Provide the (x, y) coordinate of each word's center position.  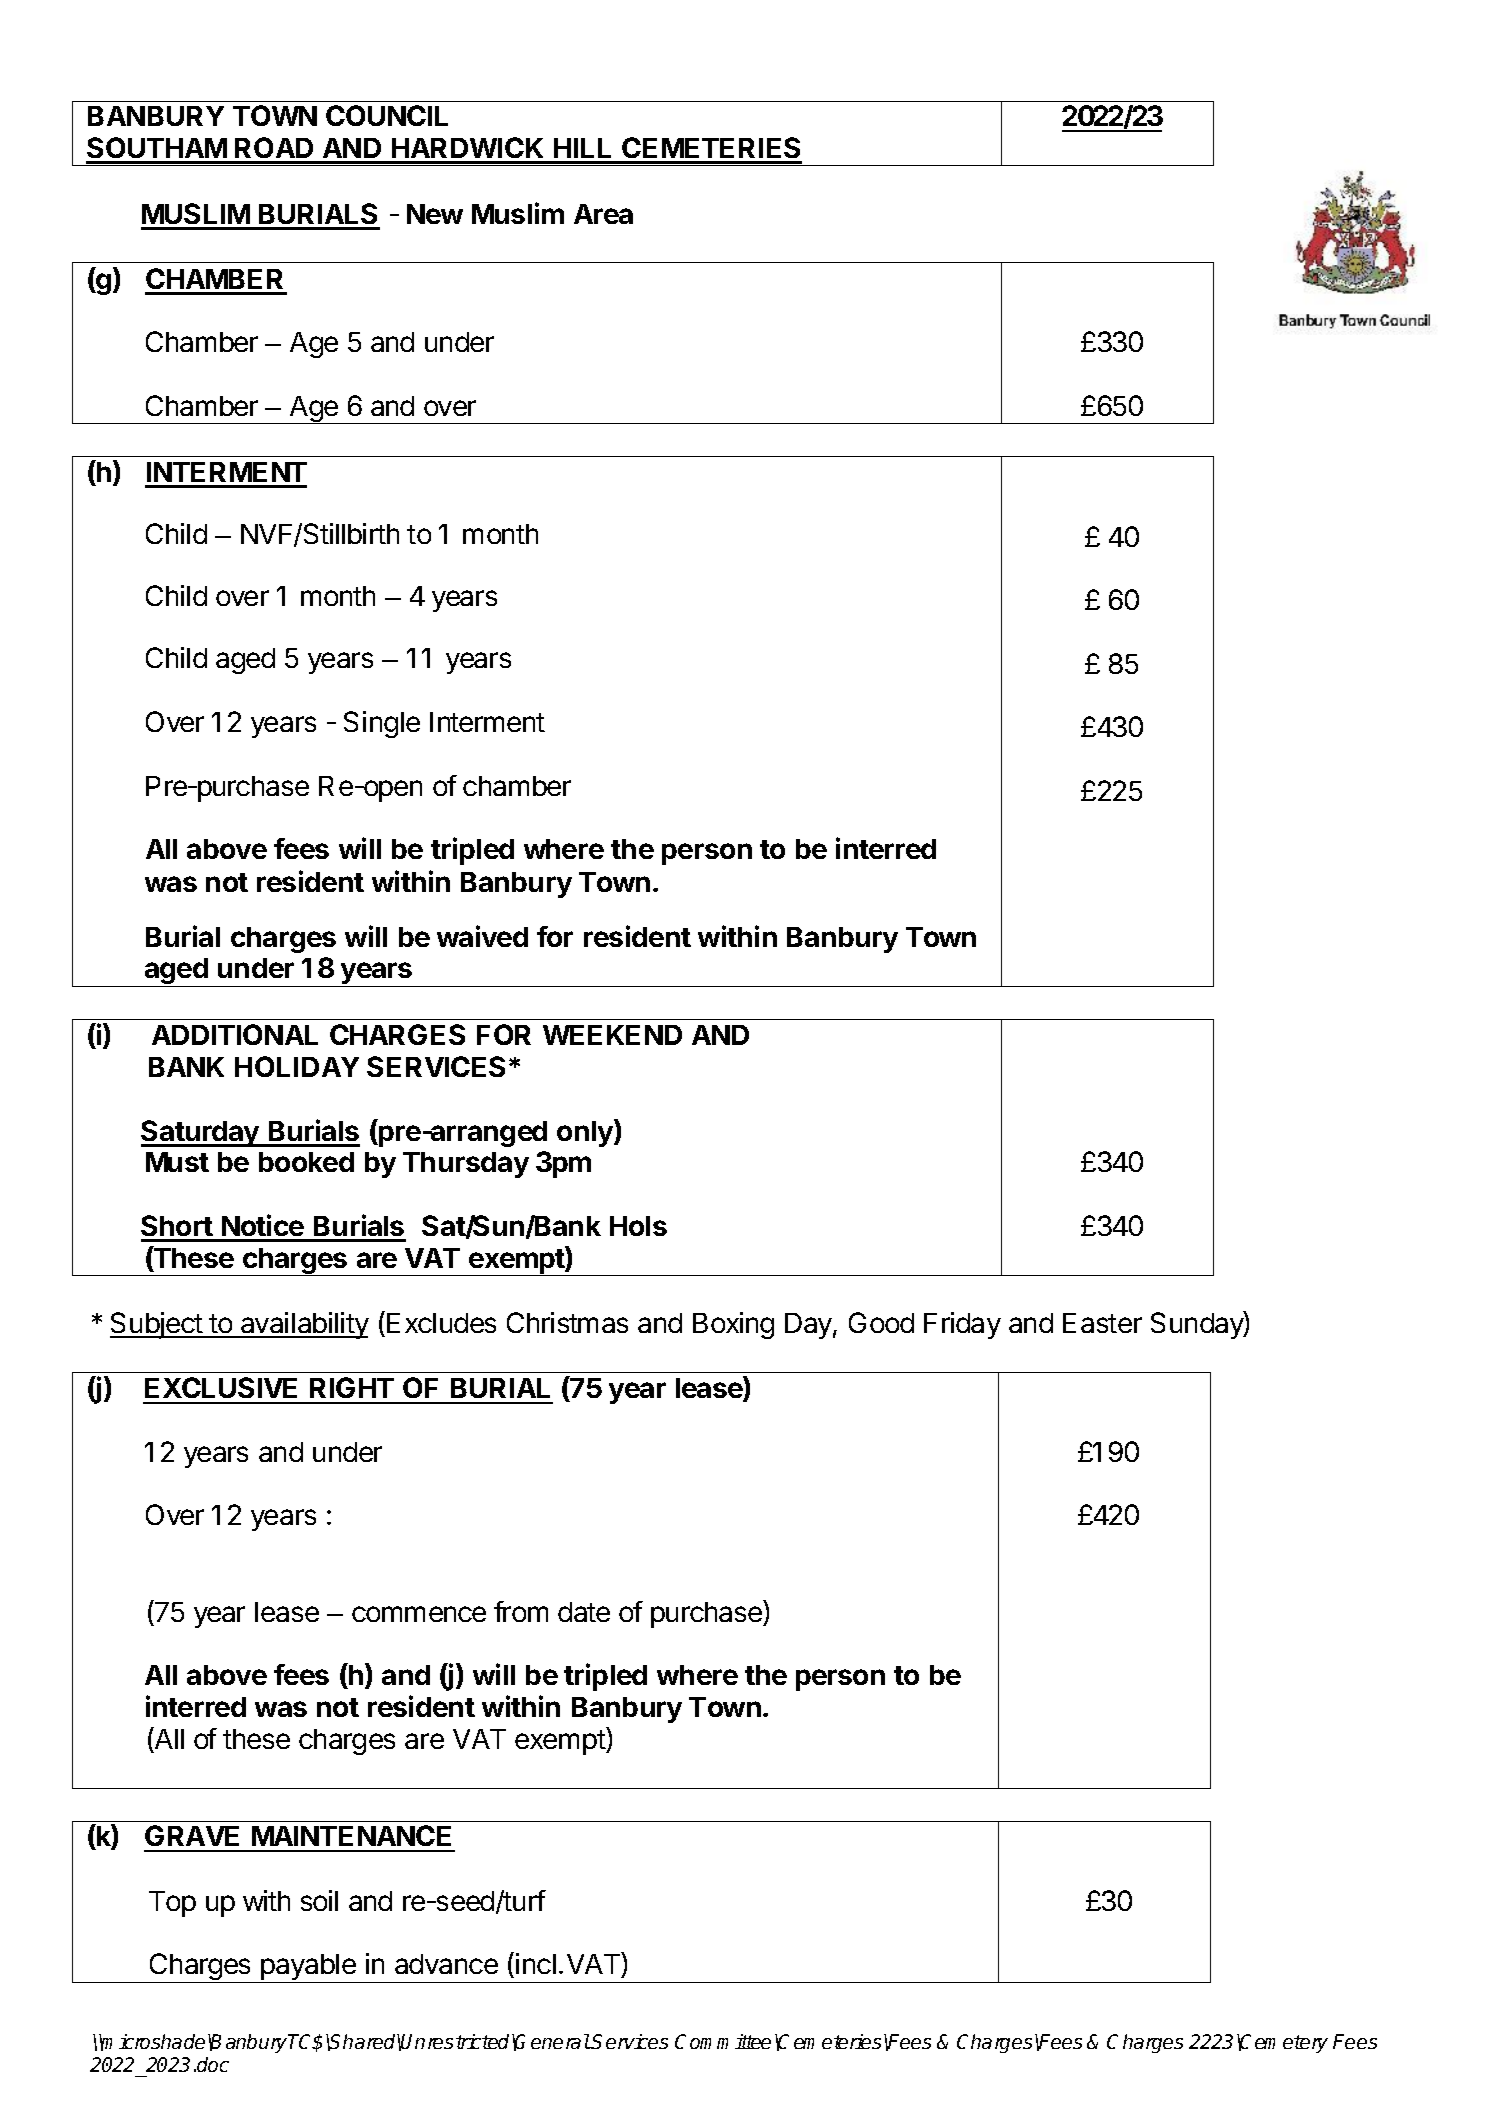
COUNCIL (387, 115)
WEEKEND (612, 1035)
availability (304, 1325)
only (586, 1133)
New (435, 214)
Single (382, 724)
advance (446, 1964)
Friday (962, 1325)
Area (603, 214)
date (584, 1612)
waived (482, 936)
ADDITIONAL (235, 1034)
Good (881, 1322)
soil (319, 1900)
